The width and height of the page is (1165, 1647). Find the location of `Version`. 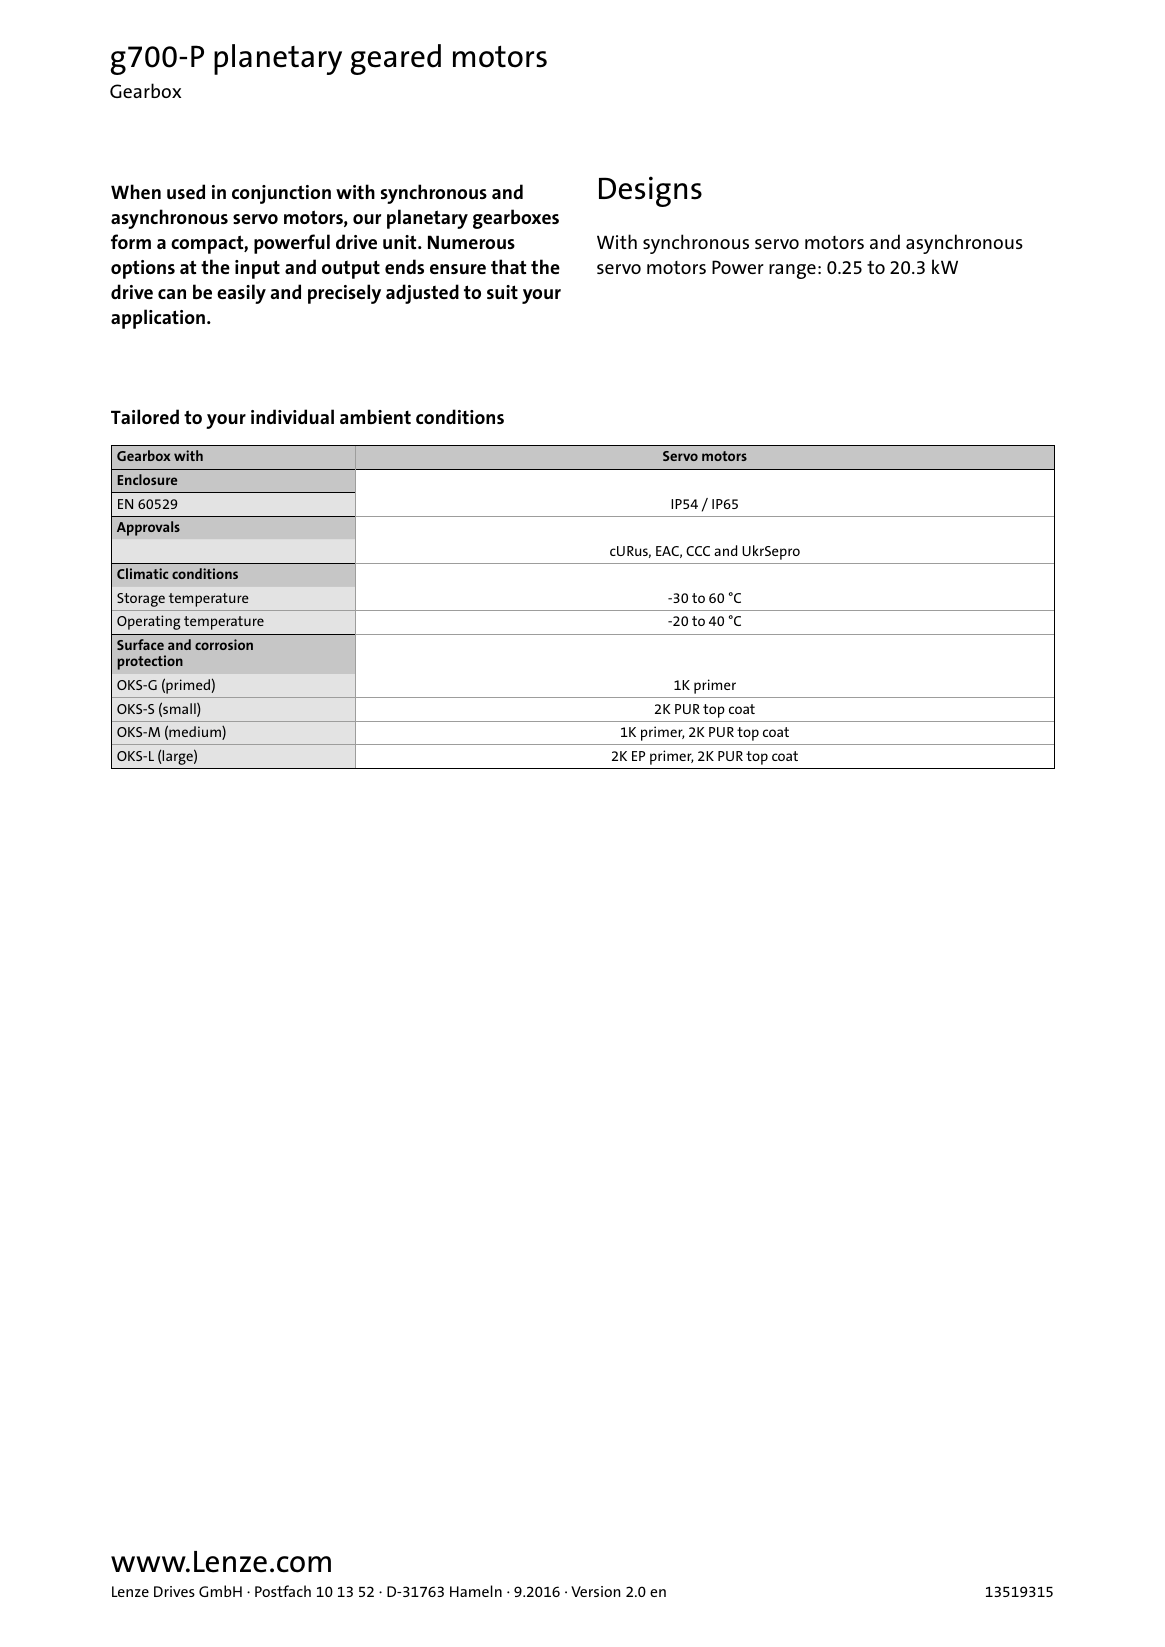

Version is located at coordinates (595, 1591).
